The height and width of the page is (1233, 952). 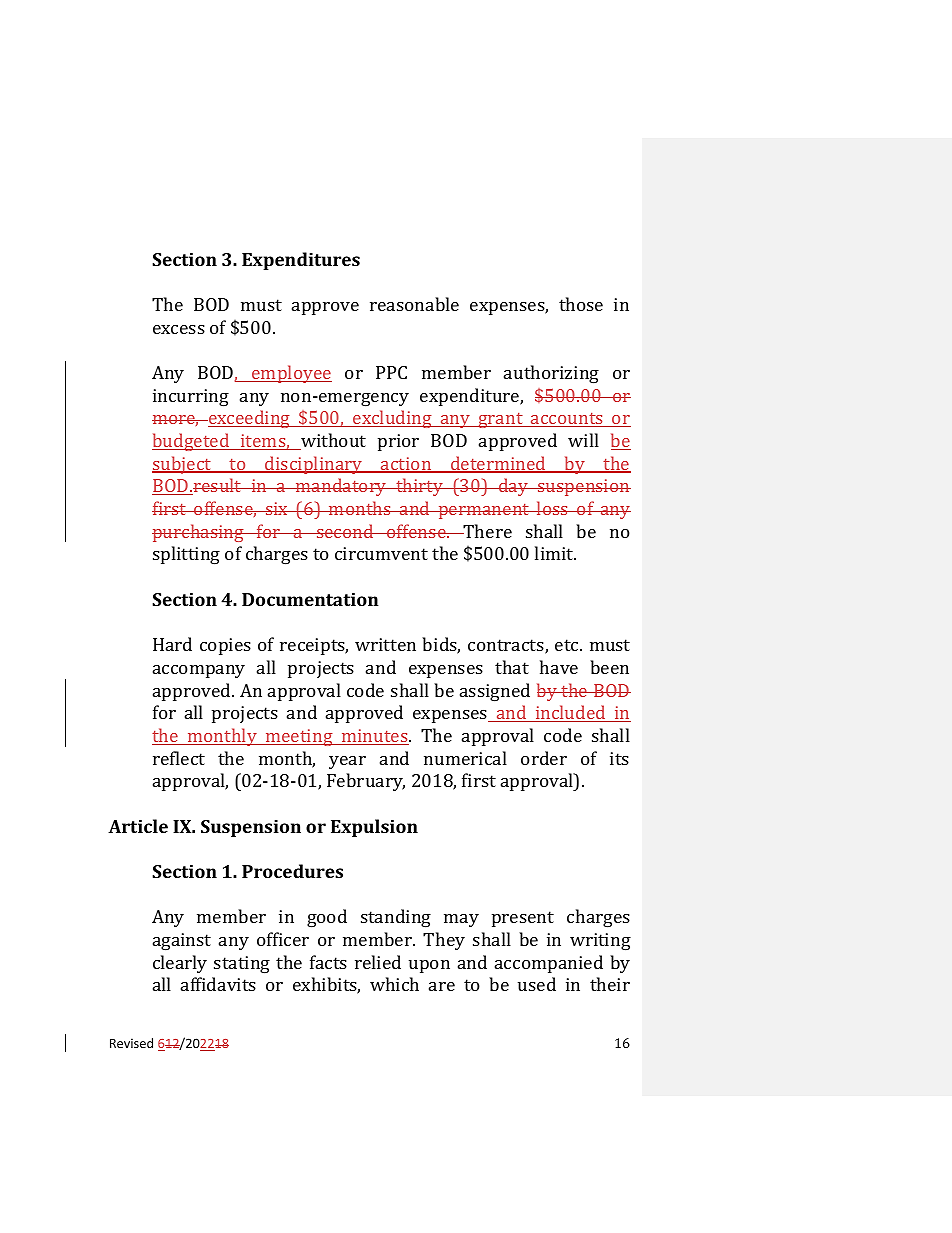 What do you see at coordinates (559, 667) in the page?
I see `have` at bounding box center [559, 667].
